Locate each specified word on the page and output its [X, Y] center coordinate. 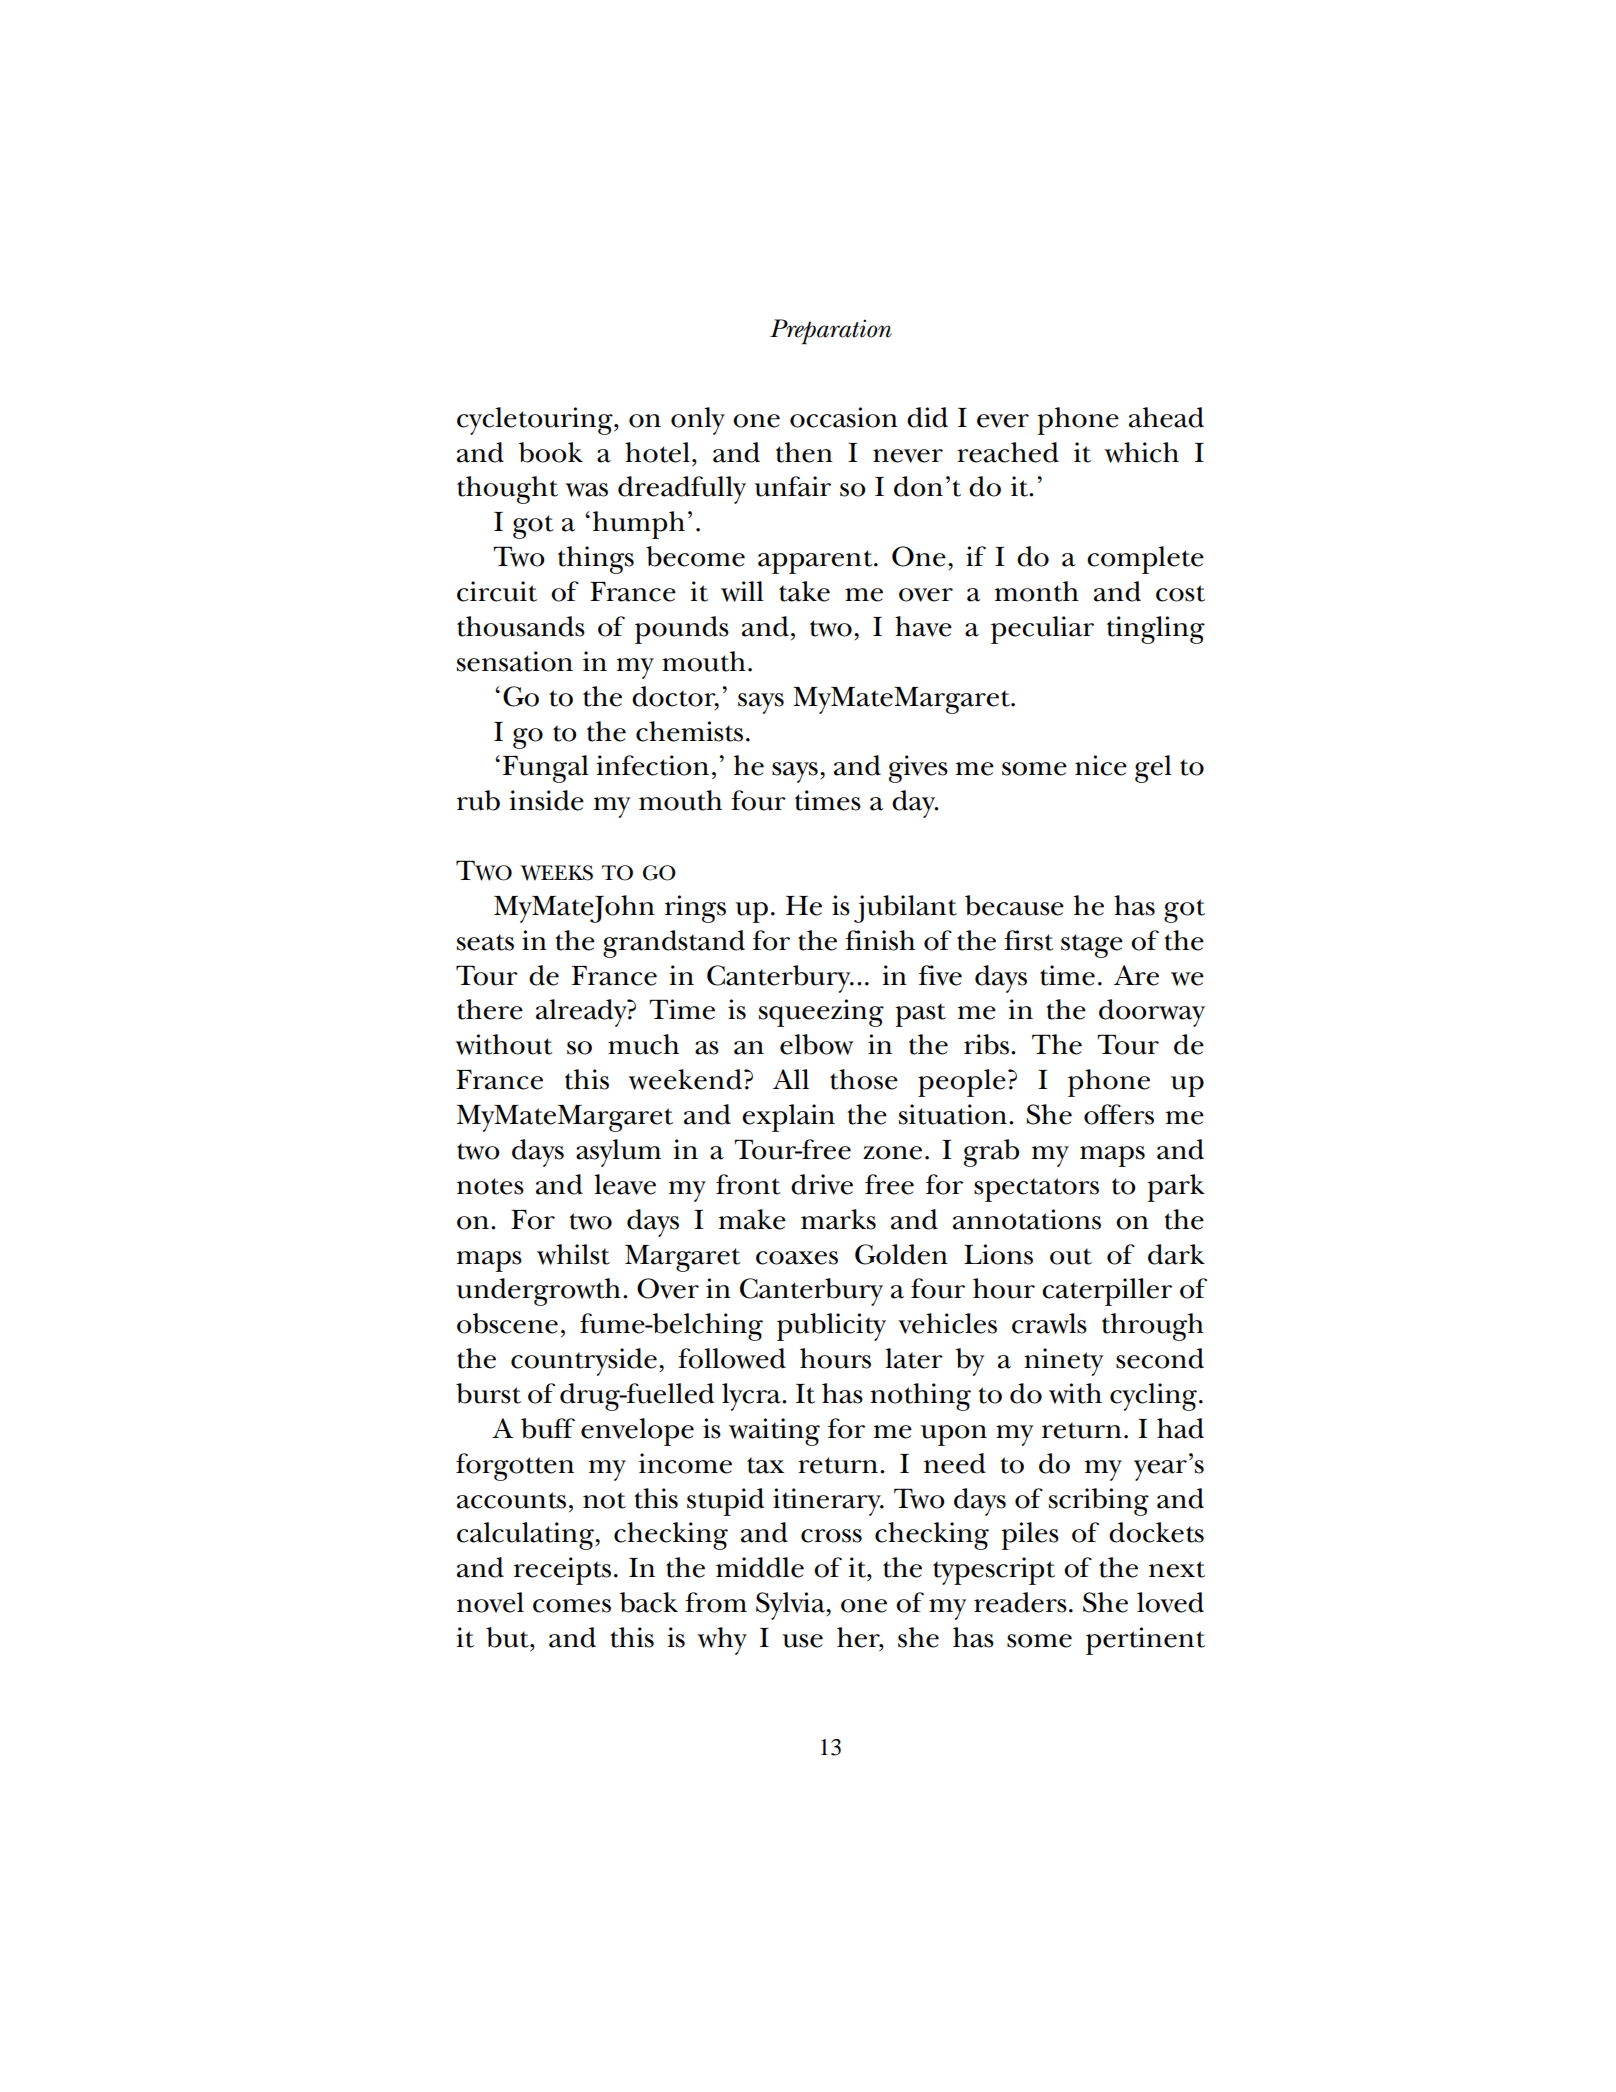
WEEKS [557, 873]
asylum [618, 1153]
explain [788, 1118]
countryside [584, 1362]
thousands [521, 626]
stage [1092, 946]
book [551, 452]
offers [1119, 1114]
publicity [831, 1327]
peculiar [1042, 630]
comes [572, 1606]
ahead [1166, 417]
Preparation [831, 332]
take [804, 591]
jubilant [905, 909]
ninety [1063, 1362]
